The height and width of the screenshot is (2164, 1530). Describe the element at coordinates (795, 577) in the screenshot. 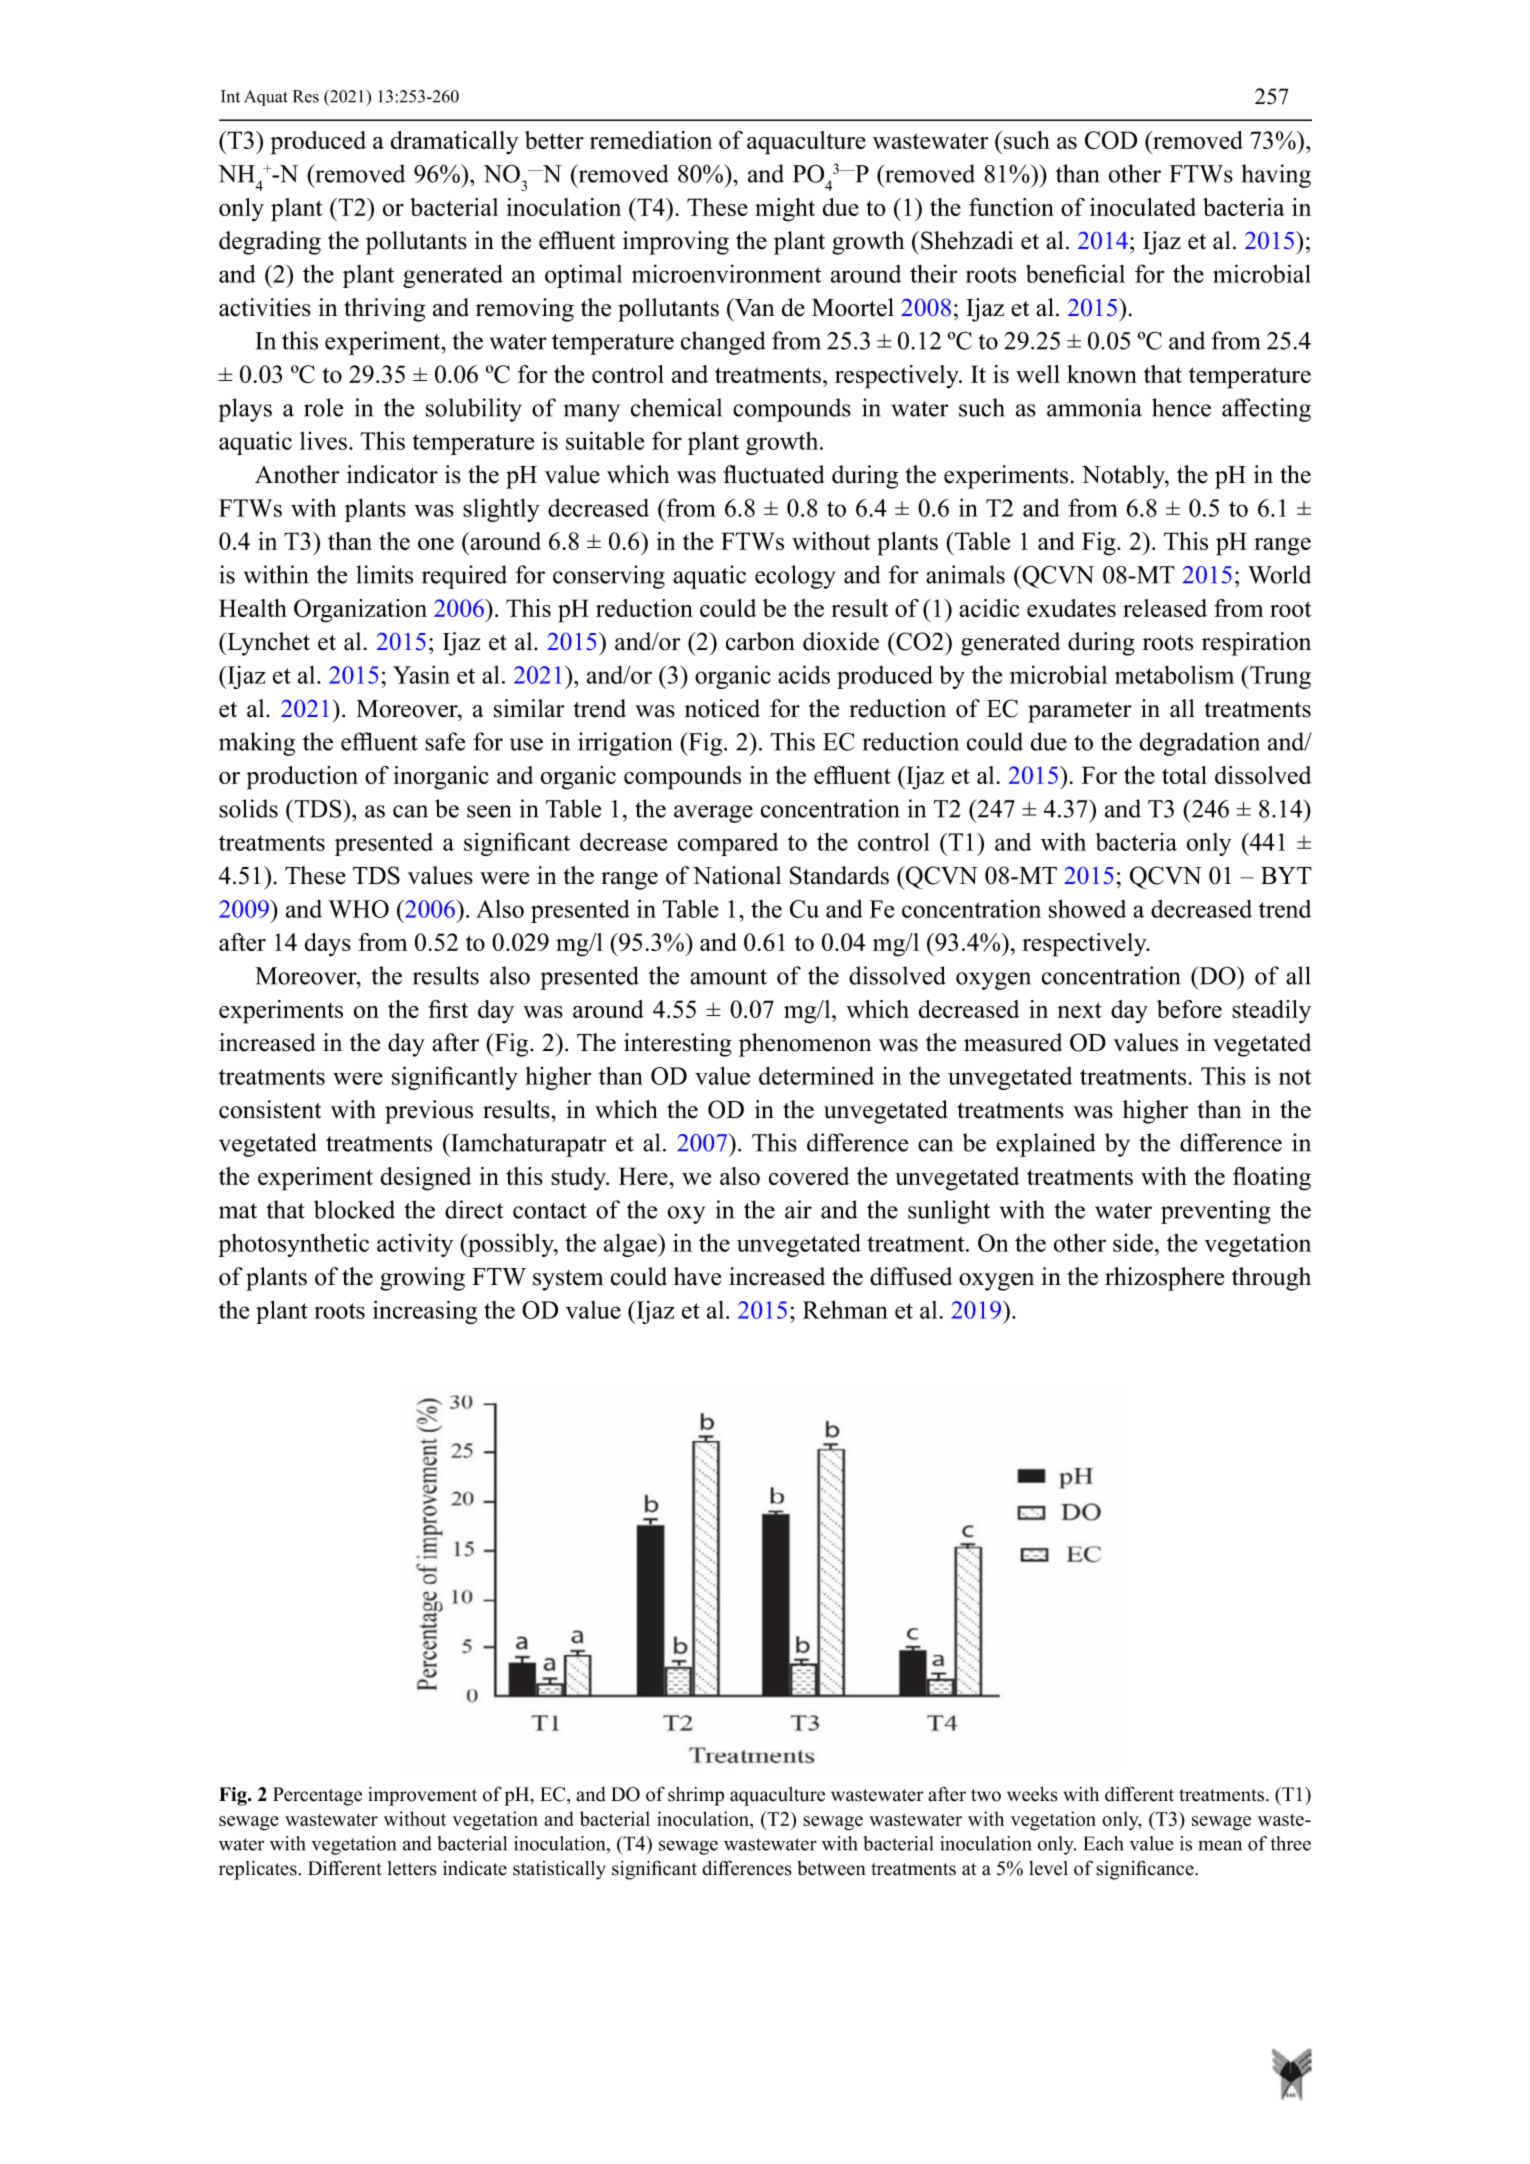

I see `ecology` at that location.
